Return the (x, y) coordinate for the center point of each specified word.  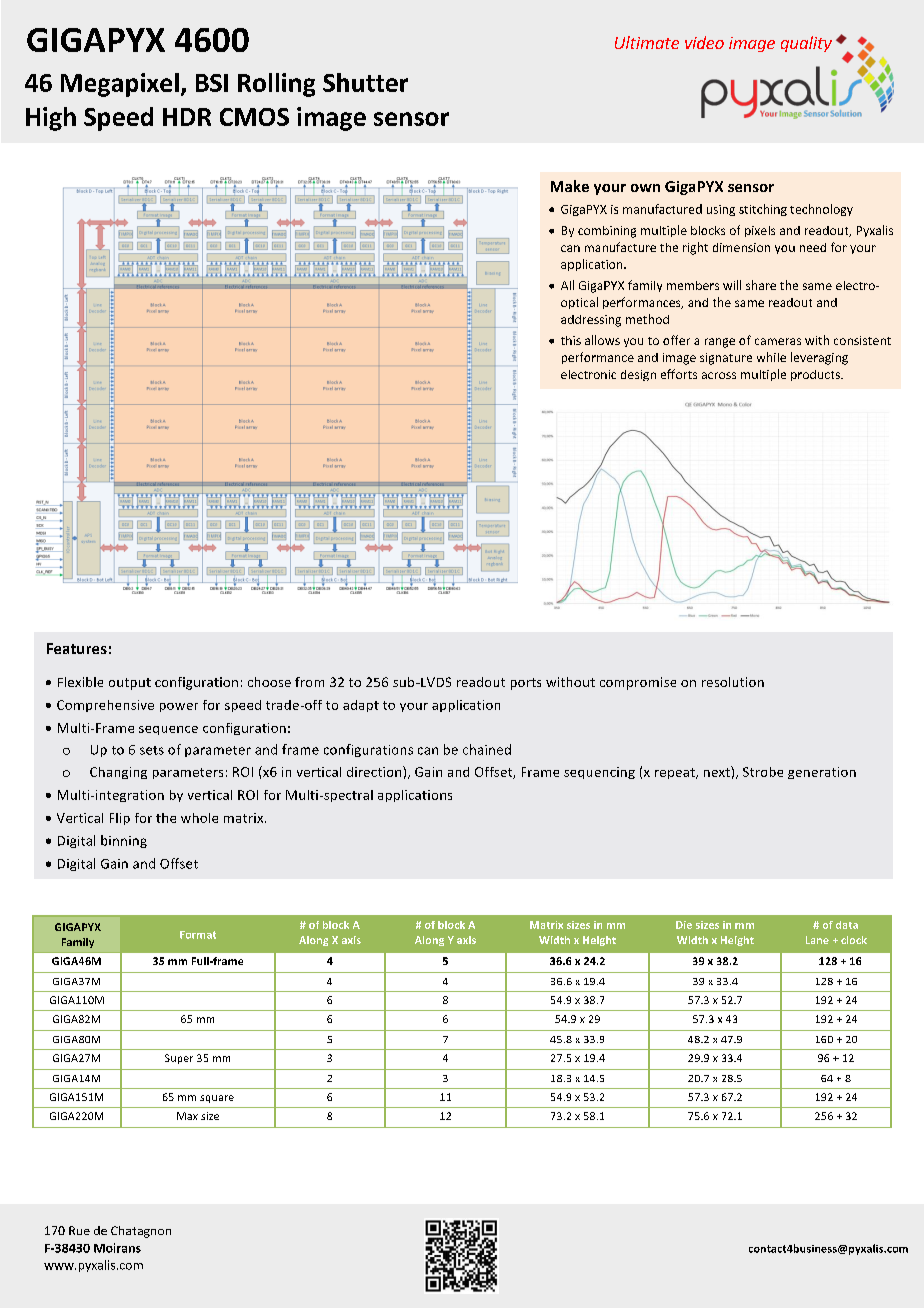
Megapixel (120, 85)
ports (526, 684)
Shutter (365, 82)
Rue (79, 1230)
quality (806, 44)
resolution (733, 682)
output (130, 684)
